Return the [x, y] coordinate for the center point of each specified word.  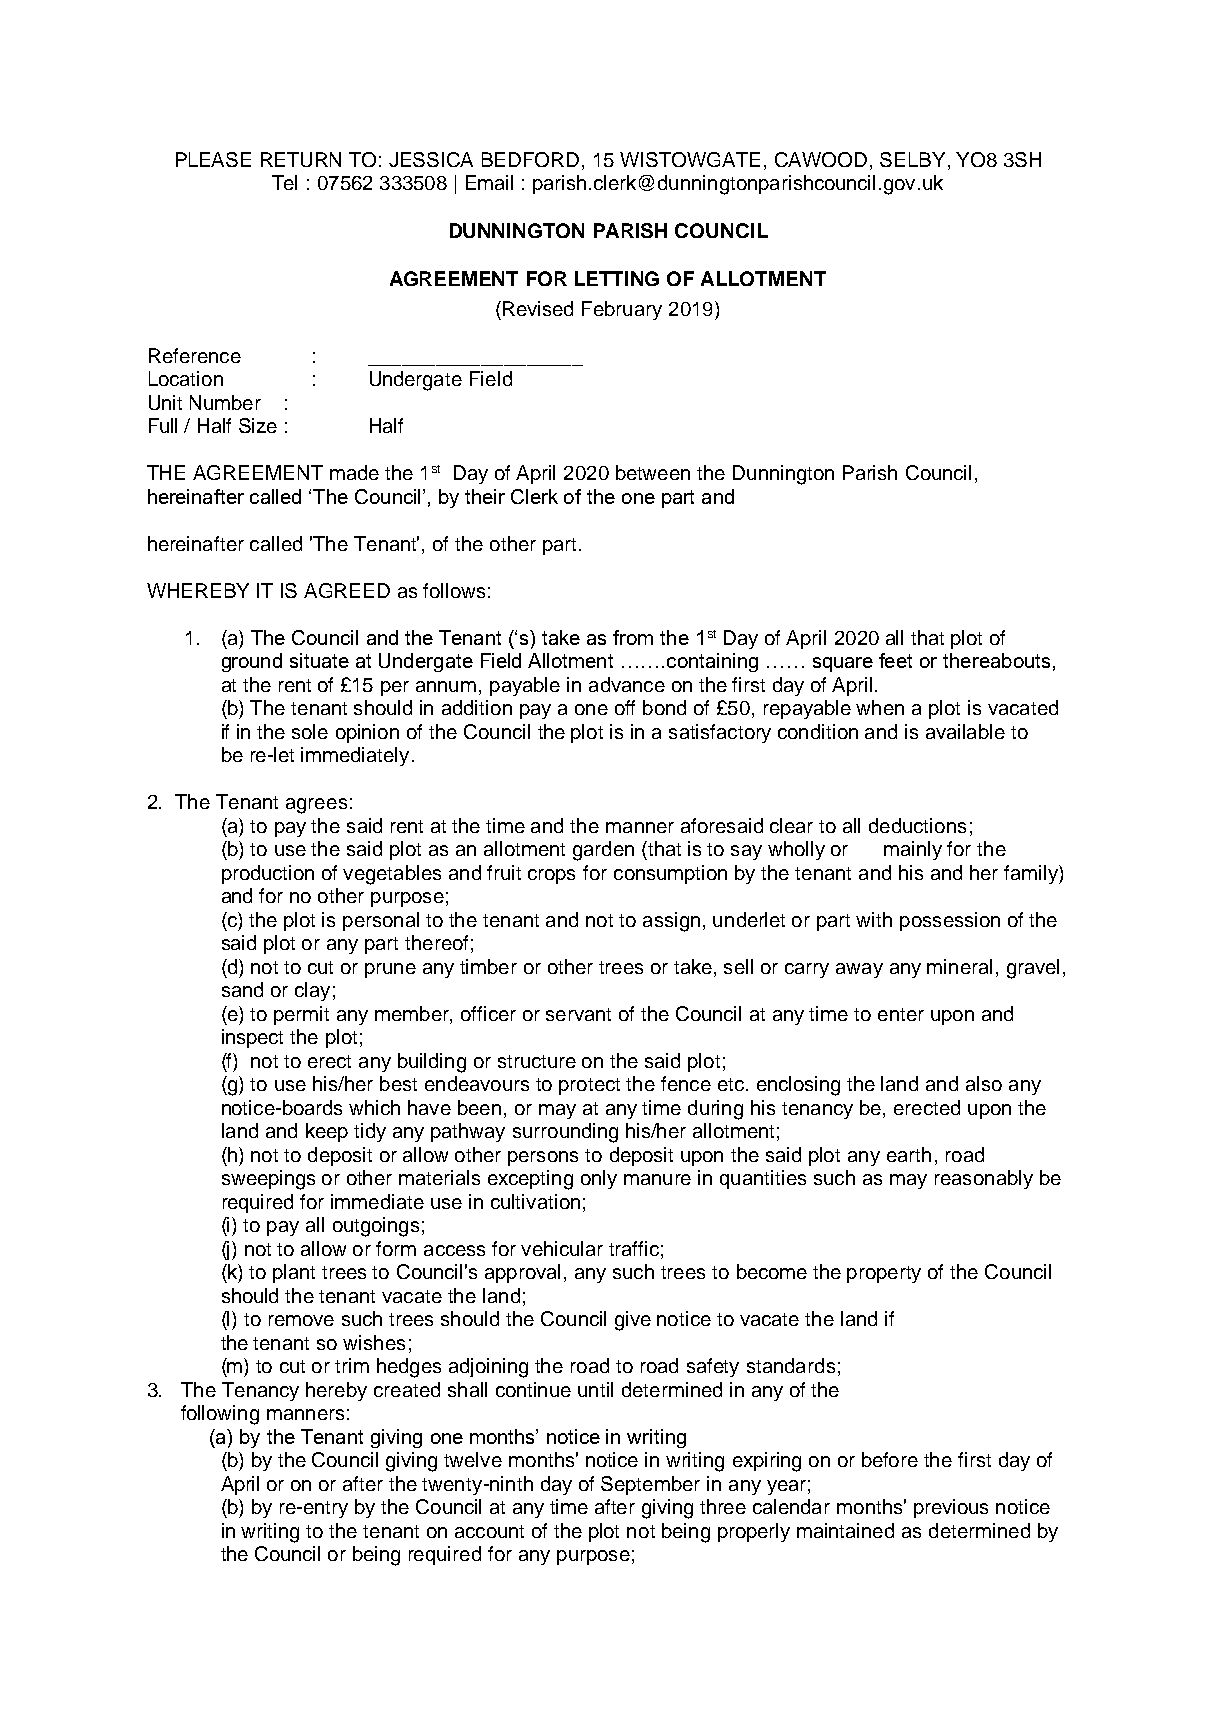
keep [327, 1132]
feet [895, 660]
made [354, 472]
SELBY [912, 159]
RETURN [301, 159]
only [599, 1179]
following [220, 1415]
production [268, 874]
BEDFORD [530, 159]
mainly [913, 850]
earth [909, 1154]
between [653, 472]
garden [603, 851]
